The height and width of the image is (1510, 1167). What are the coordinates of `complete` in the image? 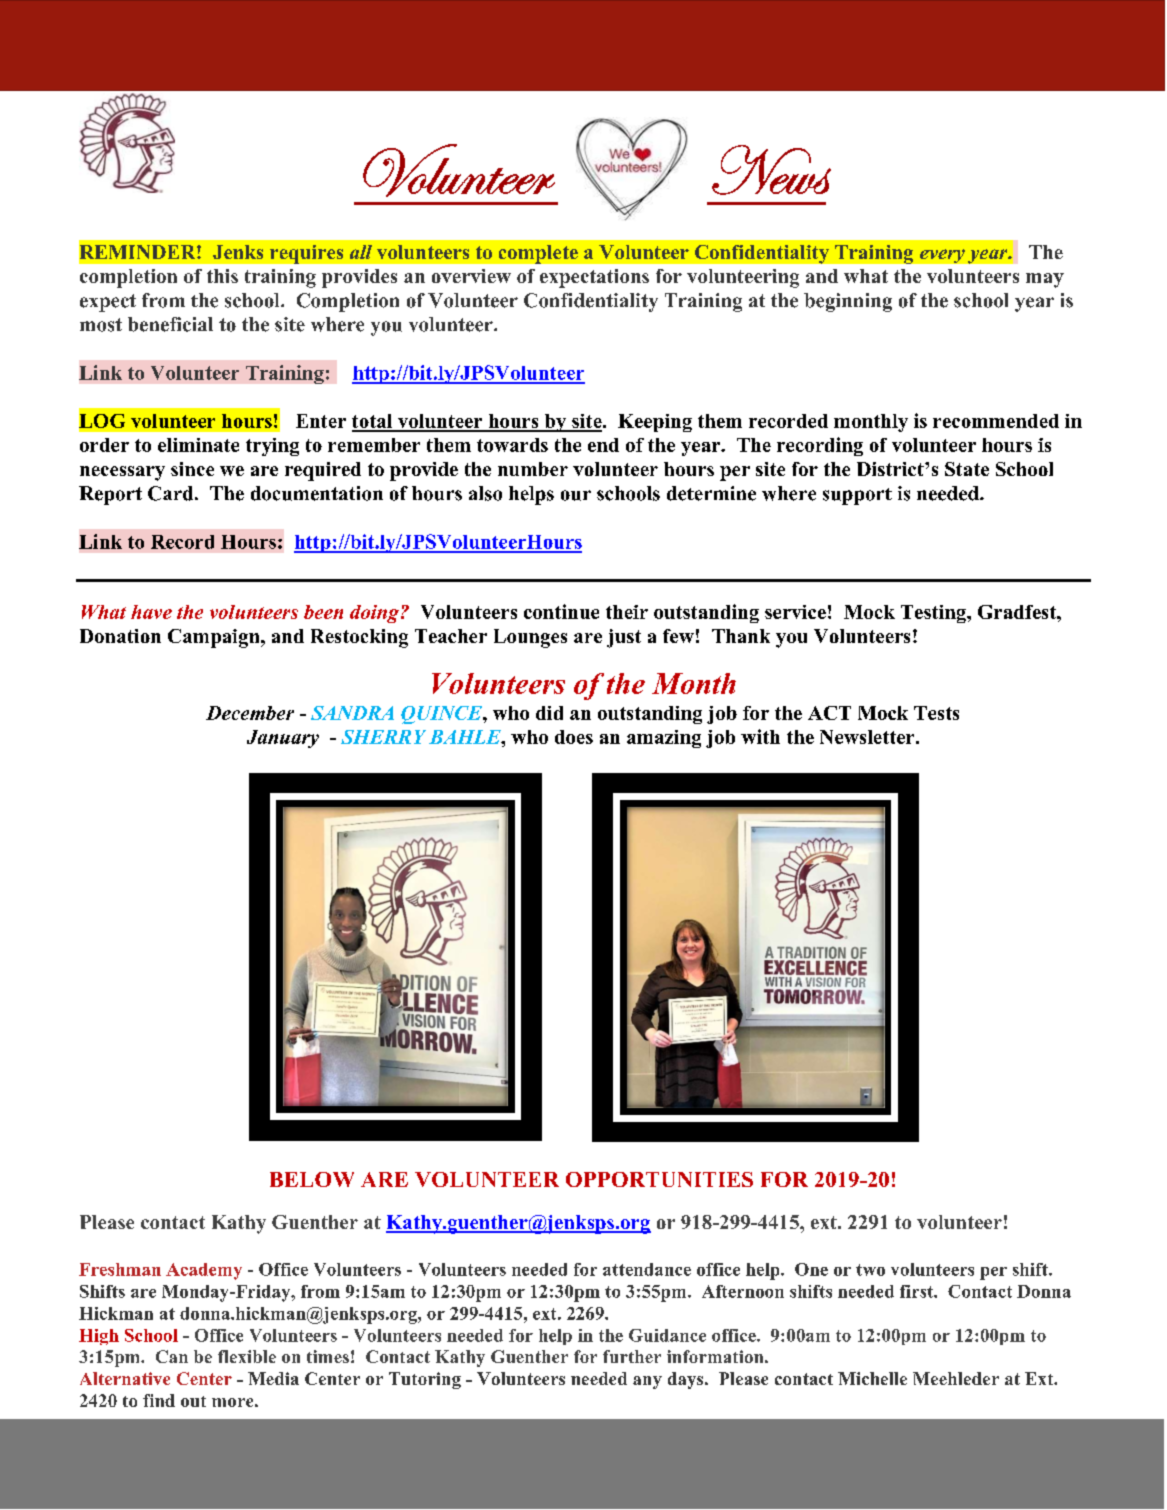 It's located at (538, 254).
